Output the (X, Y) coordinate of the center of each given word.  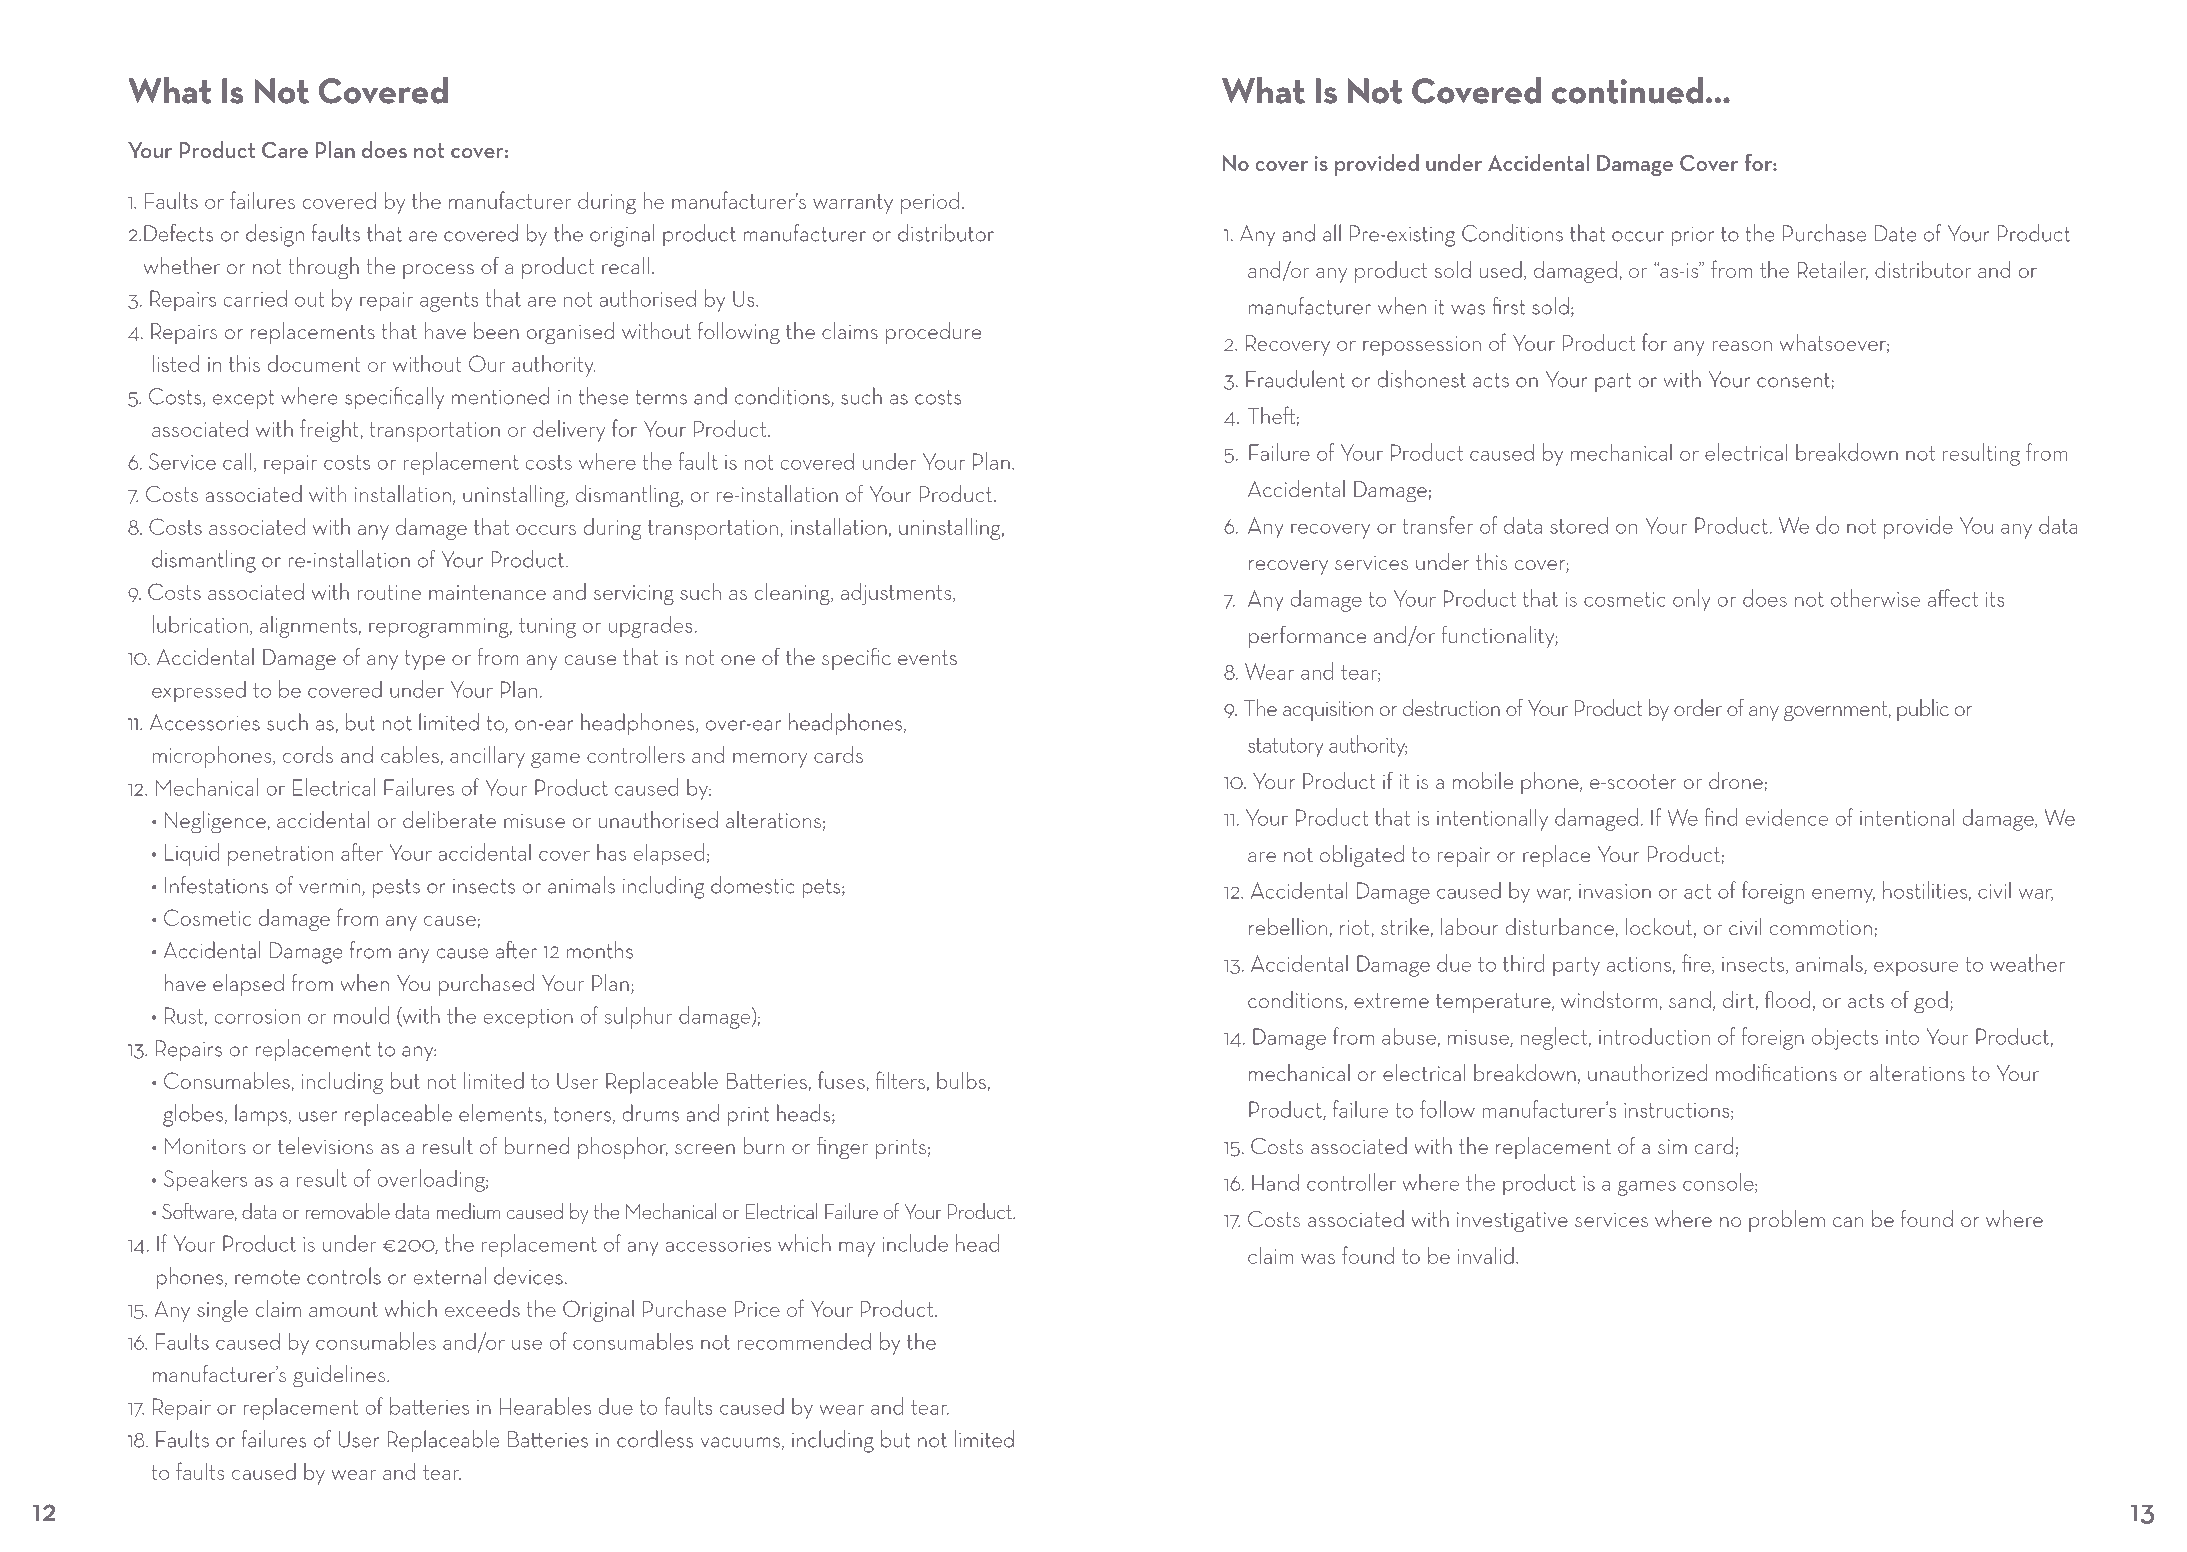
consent (1794, 381)
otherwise (1875, 598)
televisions (325, 1145)
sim (1672, 1146)
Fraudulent (1295, 379)
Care (285, 150)
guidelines (340, 1376)
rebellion (1288, 926)
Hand (1275, 1182)
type (425, 660)
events (927, 657)
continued (1627, 90)
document (314, 363)
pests (396, 888)
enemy (1843, 896)
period (930, 203)
